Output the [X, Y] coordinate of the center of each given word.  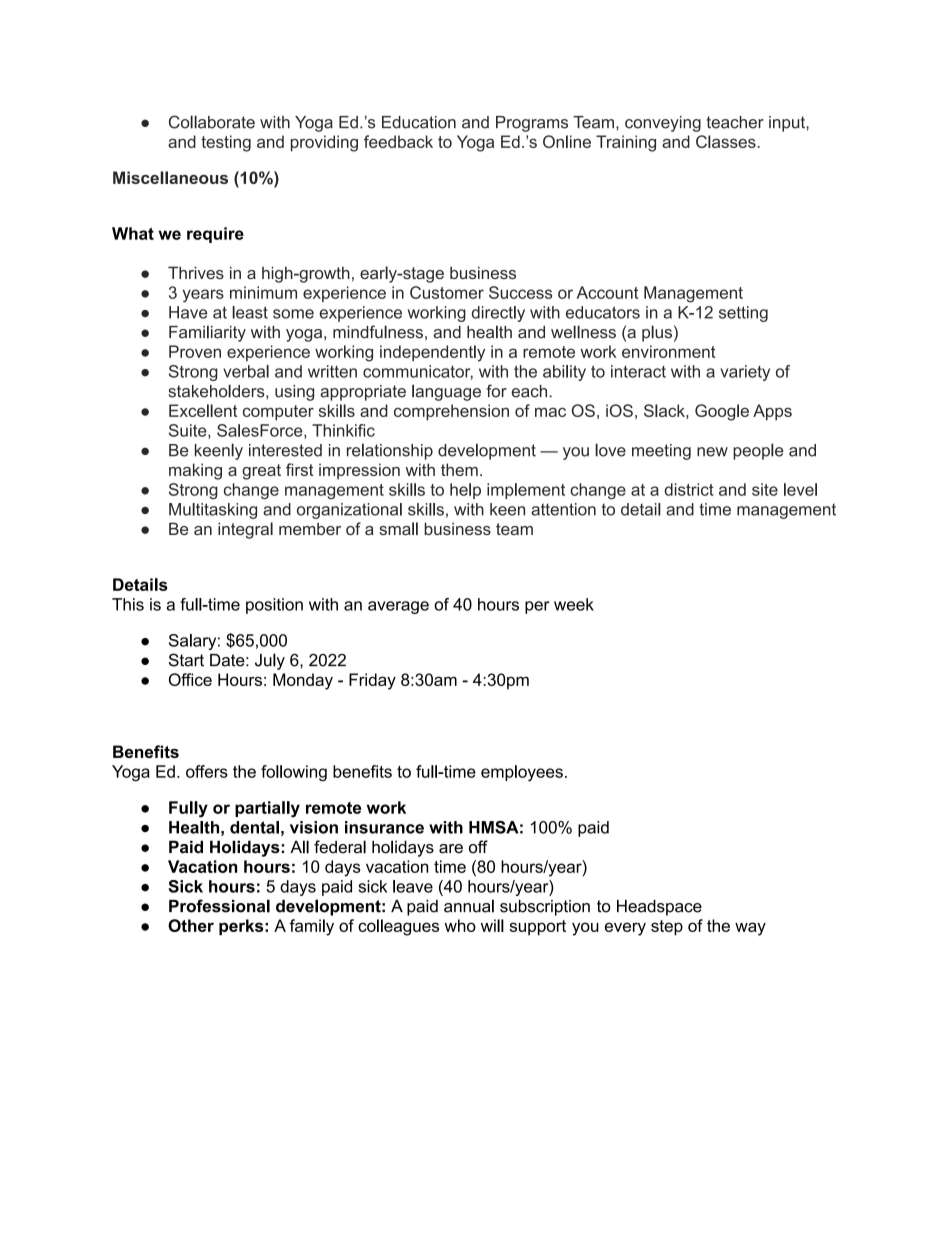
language [446, 392]
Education [419, 122]
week [574, 604]
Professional [219, 906]
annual [469, 906]
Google [722, 412]
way [750, 929]
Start [186, 660]
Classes [727, 141]
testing [226, 143]
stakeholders [217, 391]
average [398, 607]
